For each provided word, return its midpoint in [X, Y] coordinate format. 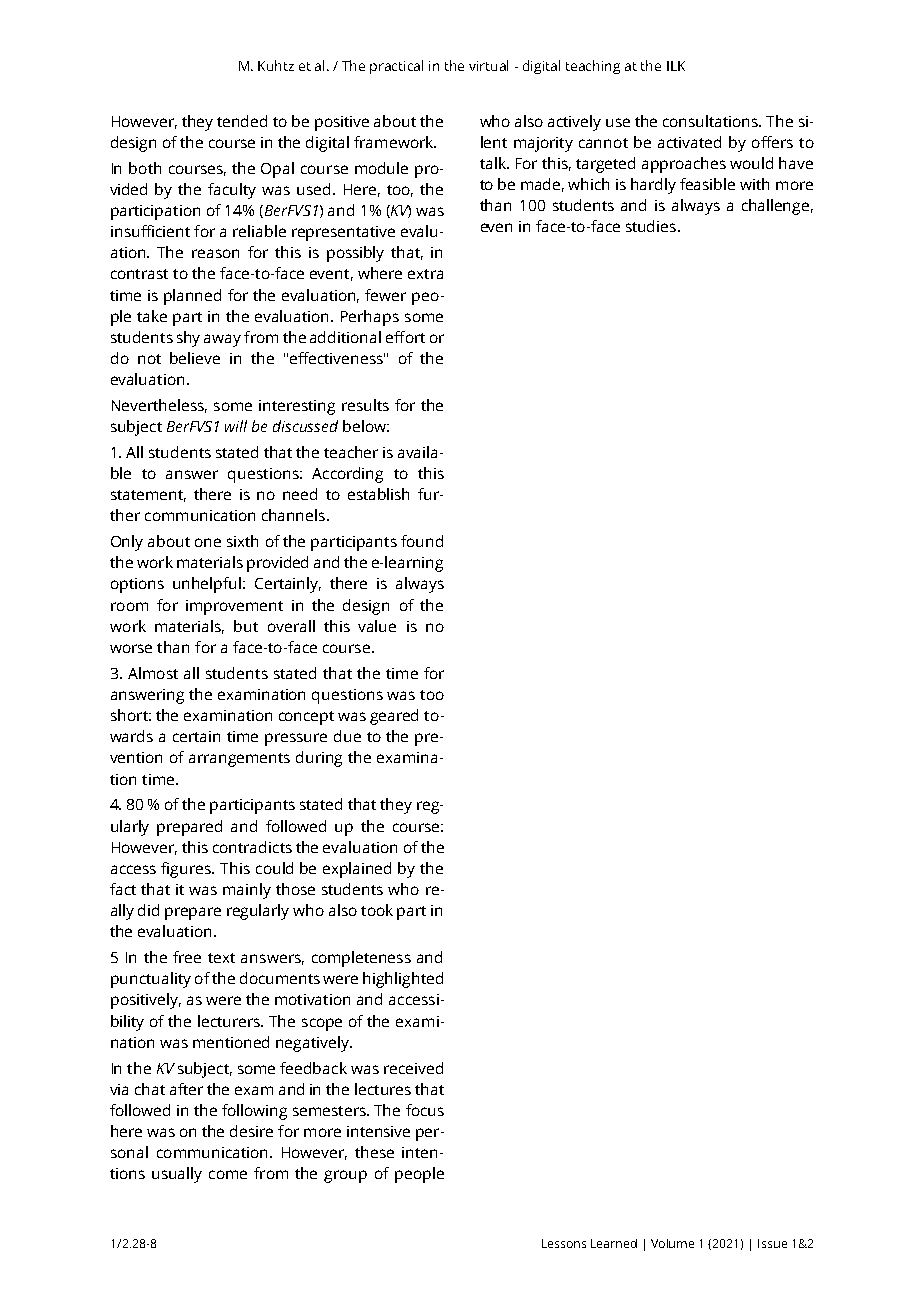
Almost [153, 673]
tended [242, 121]
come [228, 1174]
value [377, 626]
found [422, 541]
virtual [488, 65]
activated [689, 142]
